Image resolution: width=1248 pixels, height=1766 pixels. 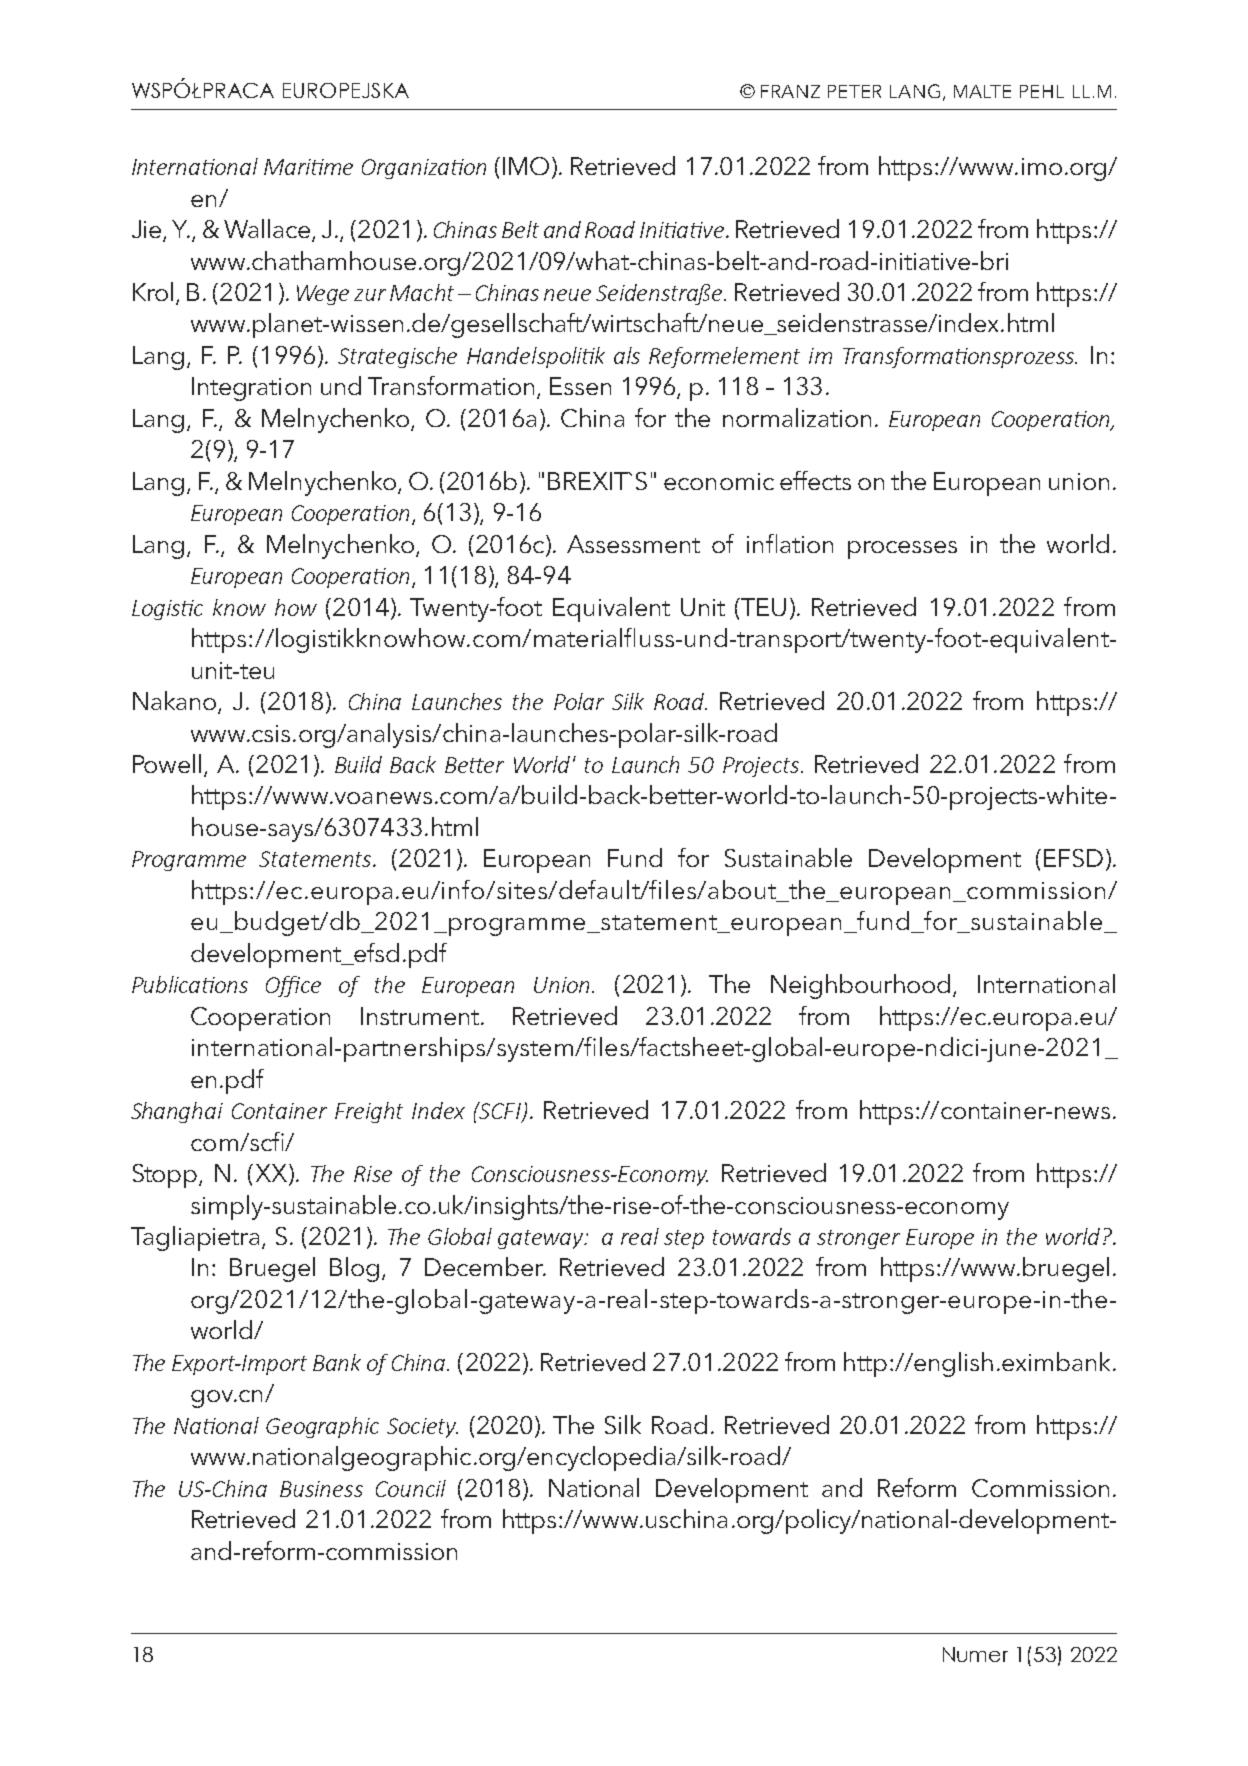 What do you see at coordinates (485, 1266) in the screenshot?
I see `December` at bounding box center [485, 1266].
